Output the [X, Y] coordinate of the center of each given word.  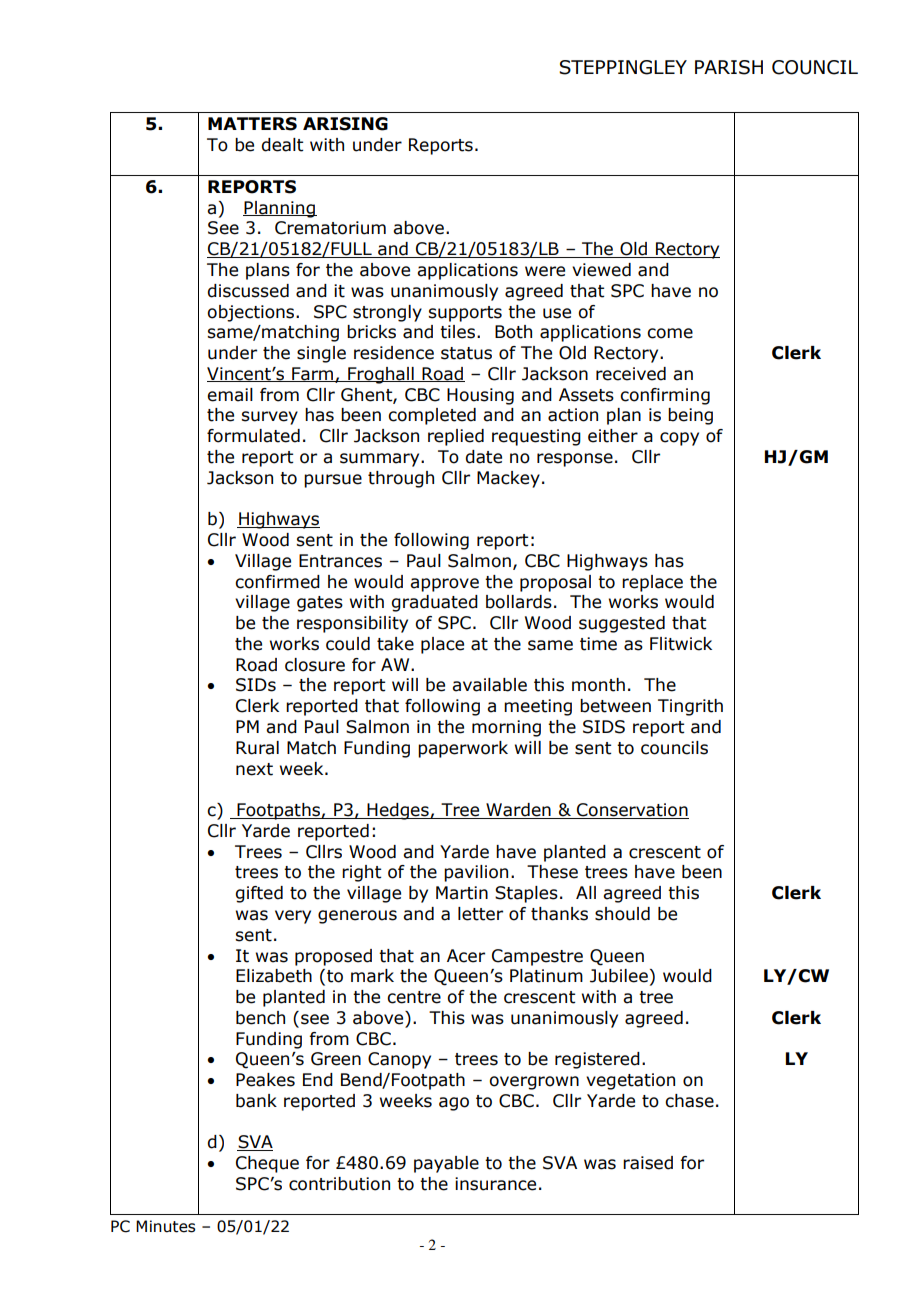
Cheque [267, 1164]
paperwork [463, 749]
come [670, 333]
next [254, 769]
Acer [466, 956]
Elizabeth [274, 976]
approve [444, 585]
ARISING [345, 124]
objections [252, 313]
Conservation [632, 811]
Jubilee [619, 976]
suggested [622, 624]
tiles [459, 332]
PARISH [729, 67]
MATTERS [252, 124]
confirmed [277, 582]
